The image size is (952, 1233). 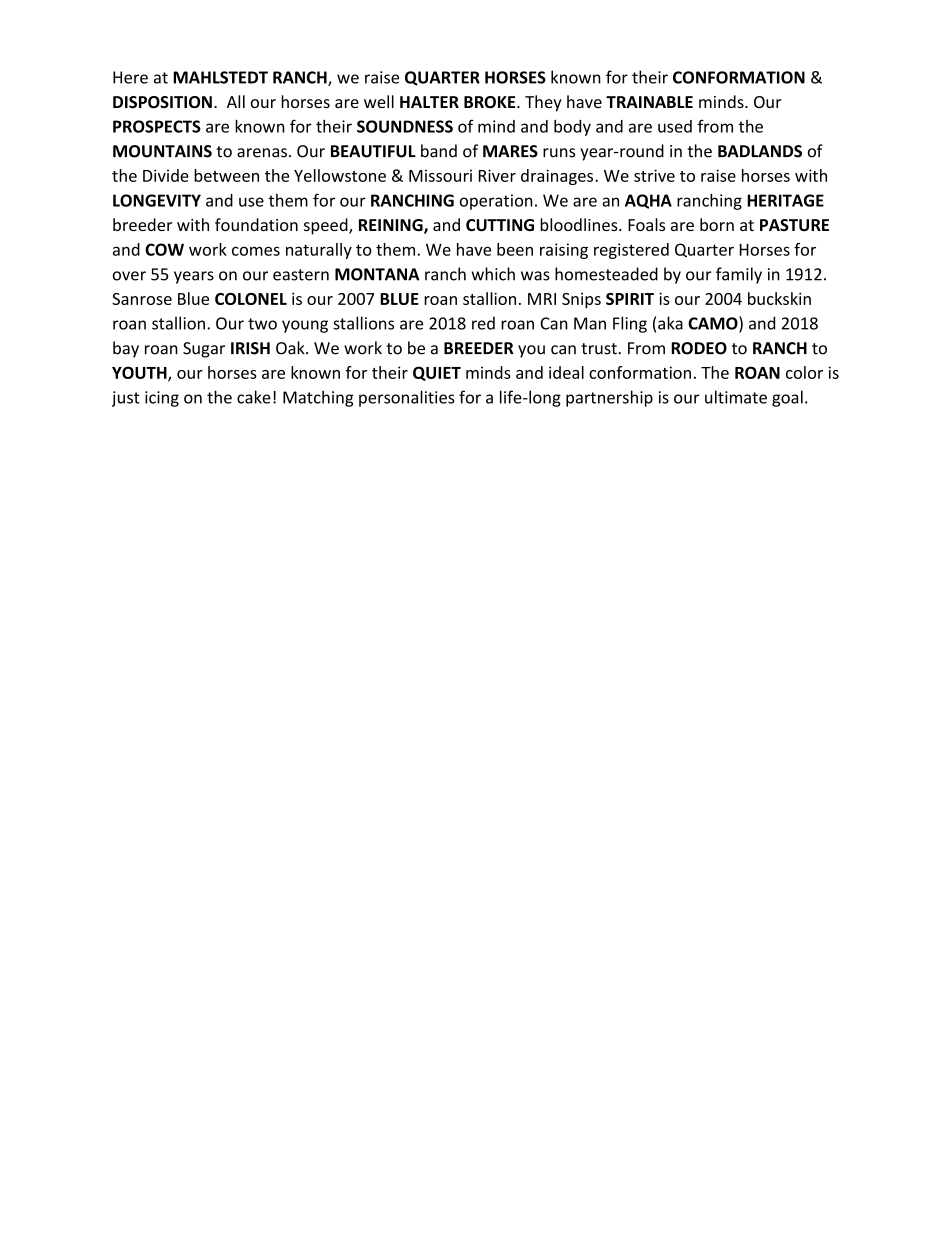 What do you see at coordinates (162, 102) in the screenshot?
I see `DISPOSITION` at bounding box center [162, 102].
